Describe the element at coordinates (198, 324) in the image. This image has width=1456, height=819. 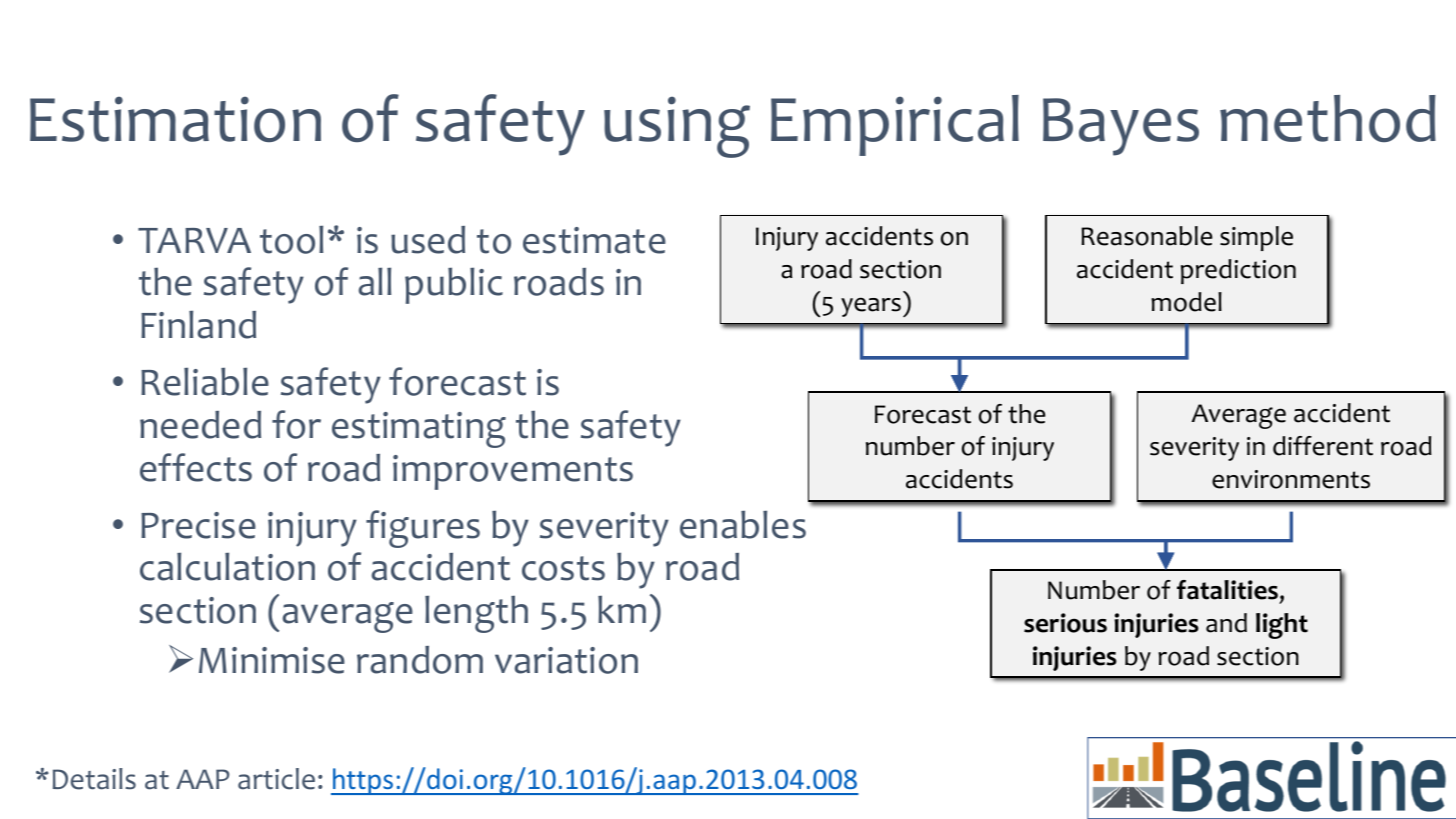
I see `Finland` at that location.
